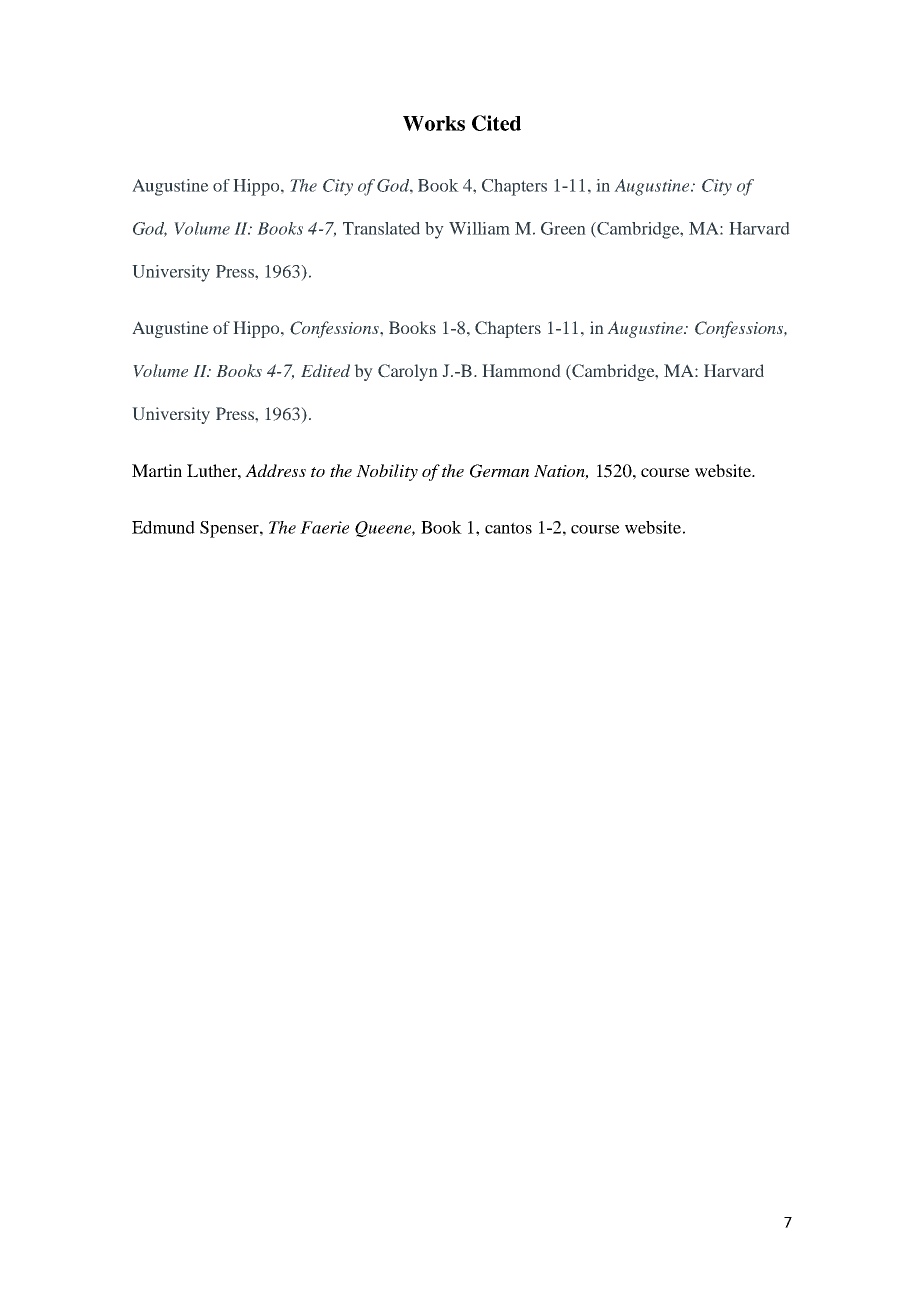  What do you see at coordinates (496, 123) in the page?
I see `Cited` at bounding box center [496, 123].
